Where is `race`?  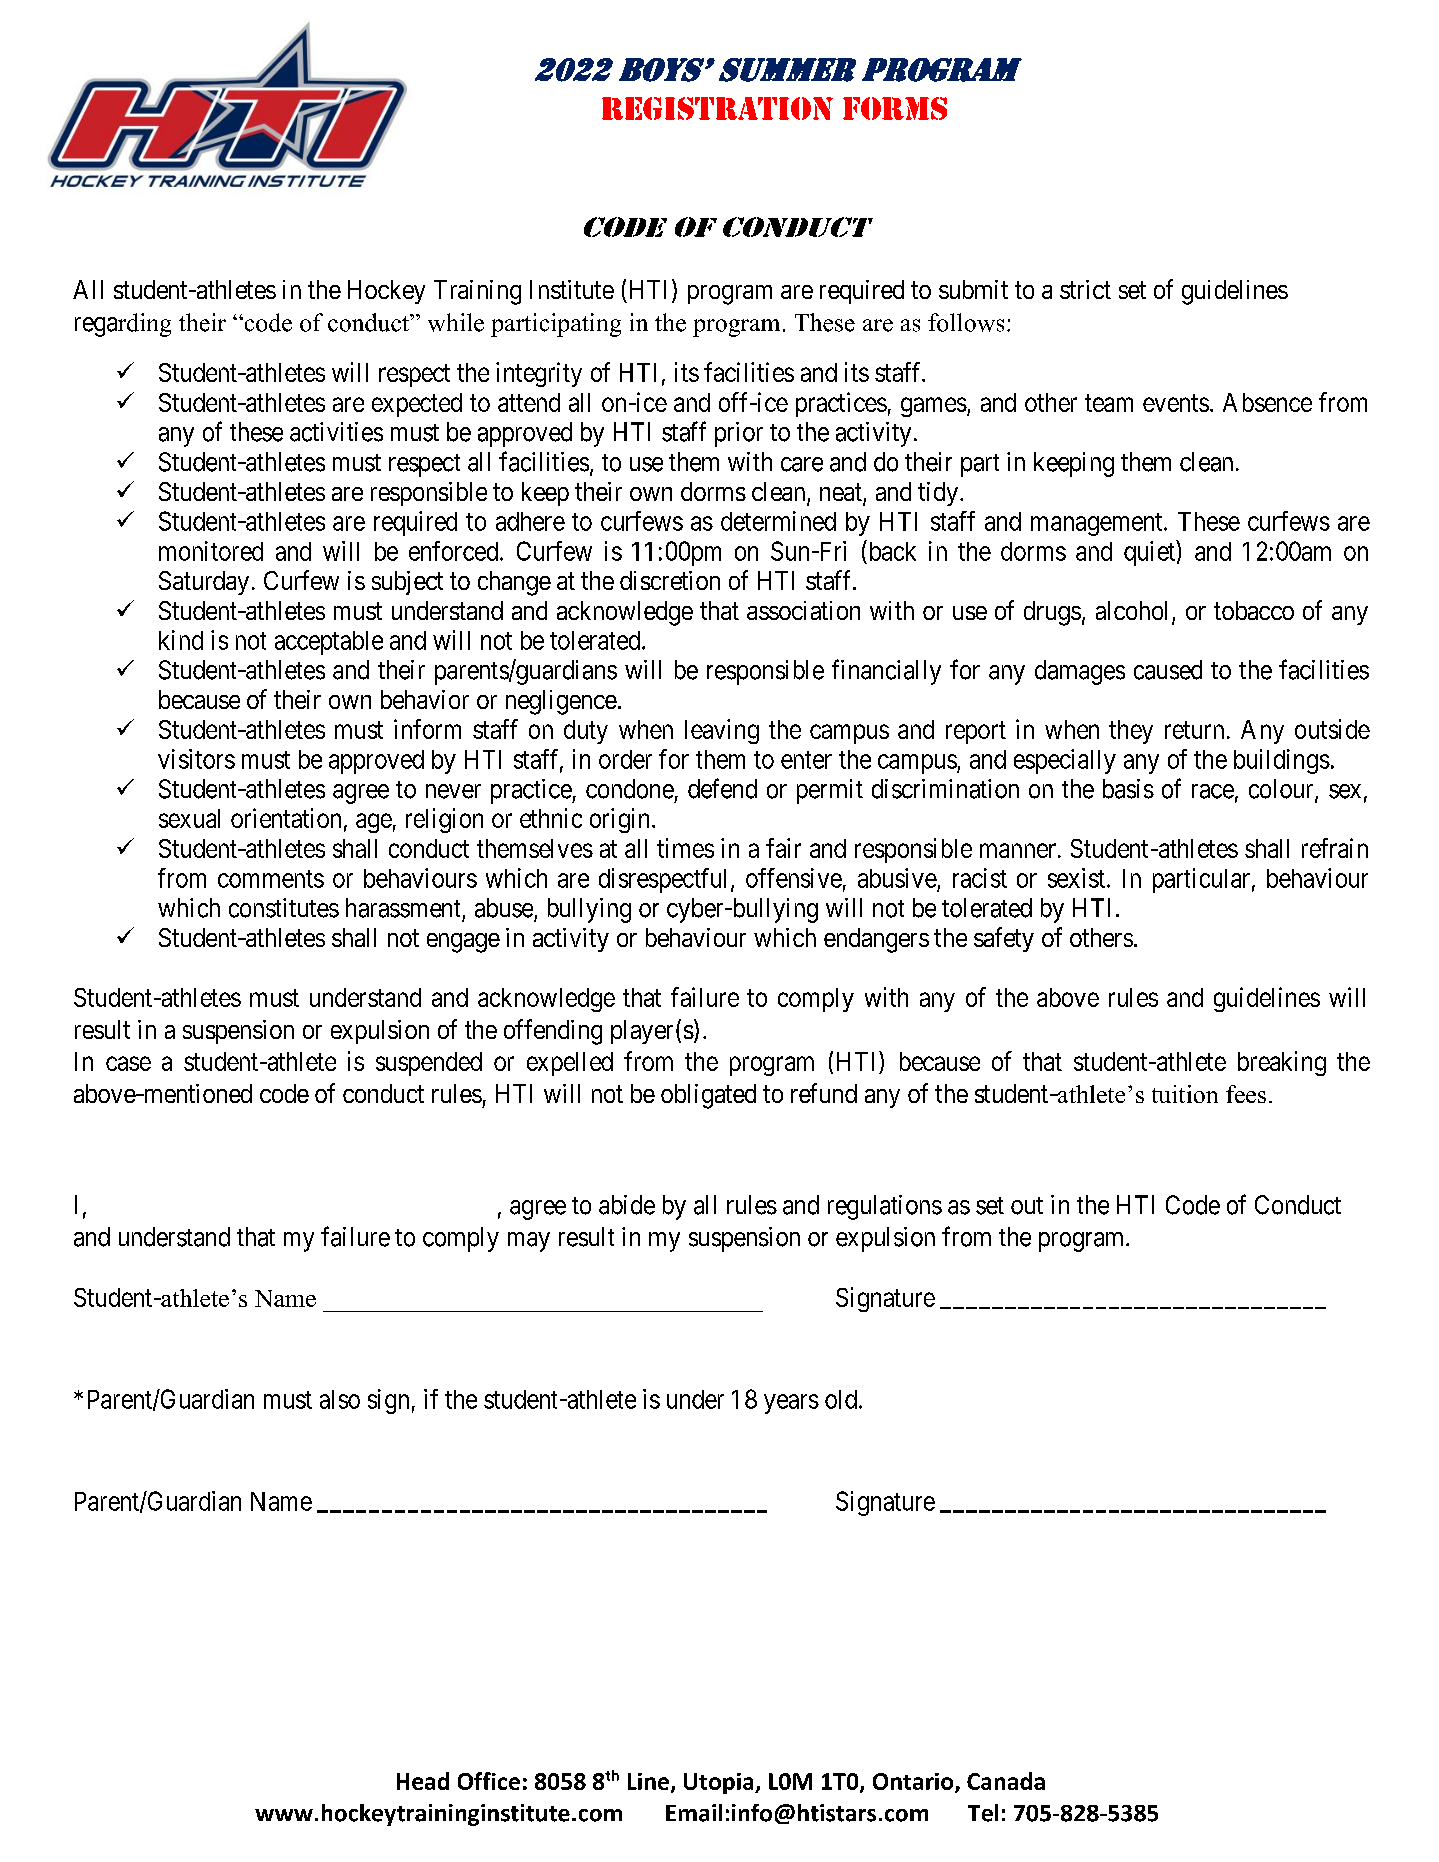 race is located at coordinates (1213, 791).
